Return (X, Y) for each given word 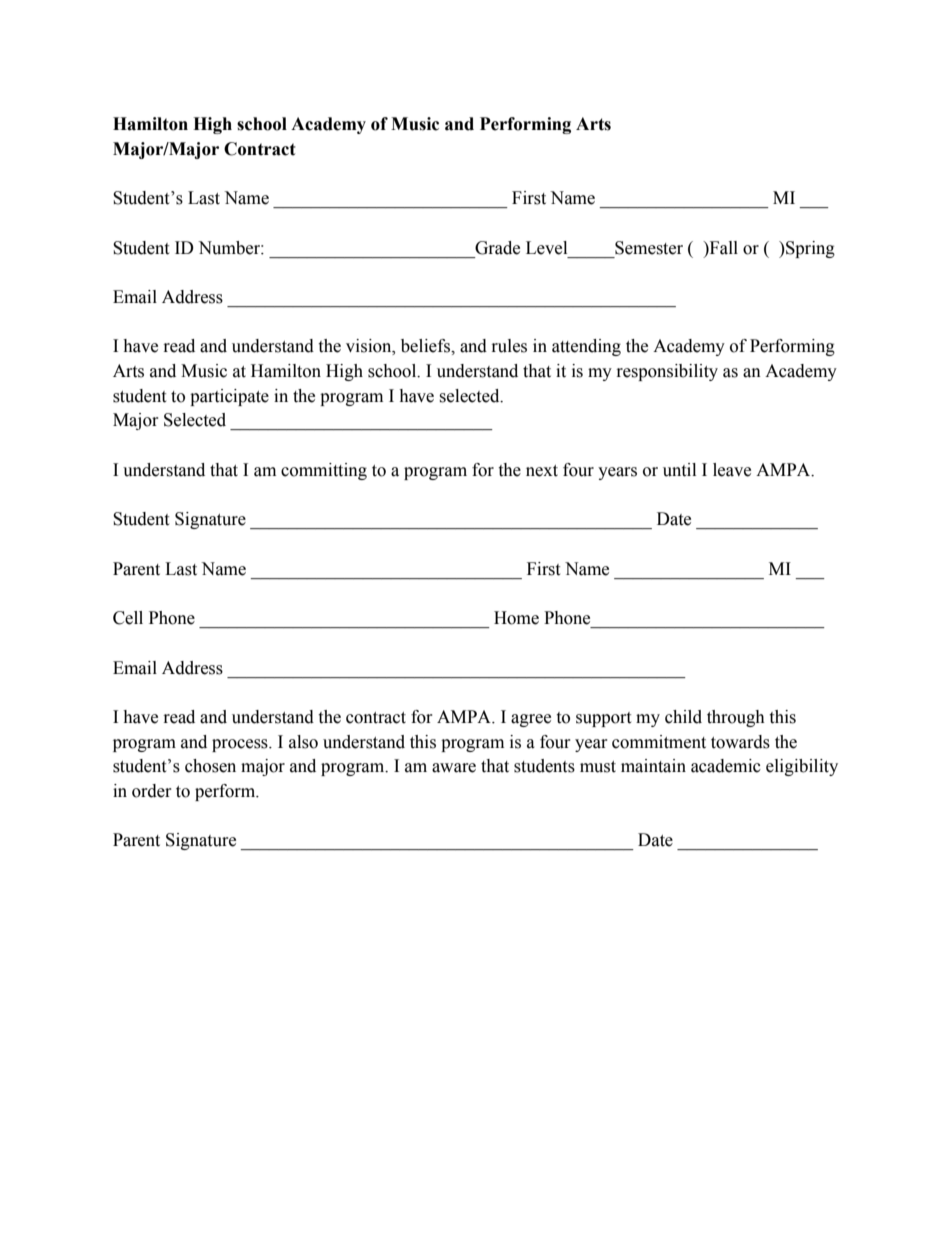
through (736, 718)
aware (454, 768)
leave (732, 470)
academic (726, 766)
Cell (128, 618)
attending (586, 347)
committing (324, 471)
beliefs (426, 346)
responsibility (667, 372)
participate (229, 397)
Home (516, 618)
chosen (210, 766)
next (542, 471)
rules (509, 346)
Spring (809, 249)
